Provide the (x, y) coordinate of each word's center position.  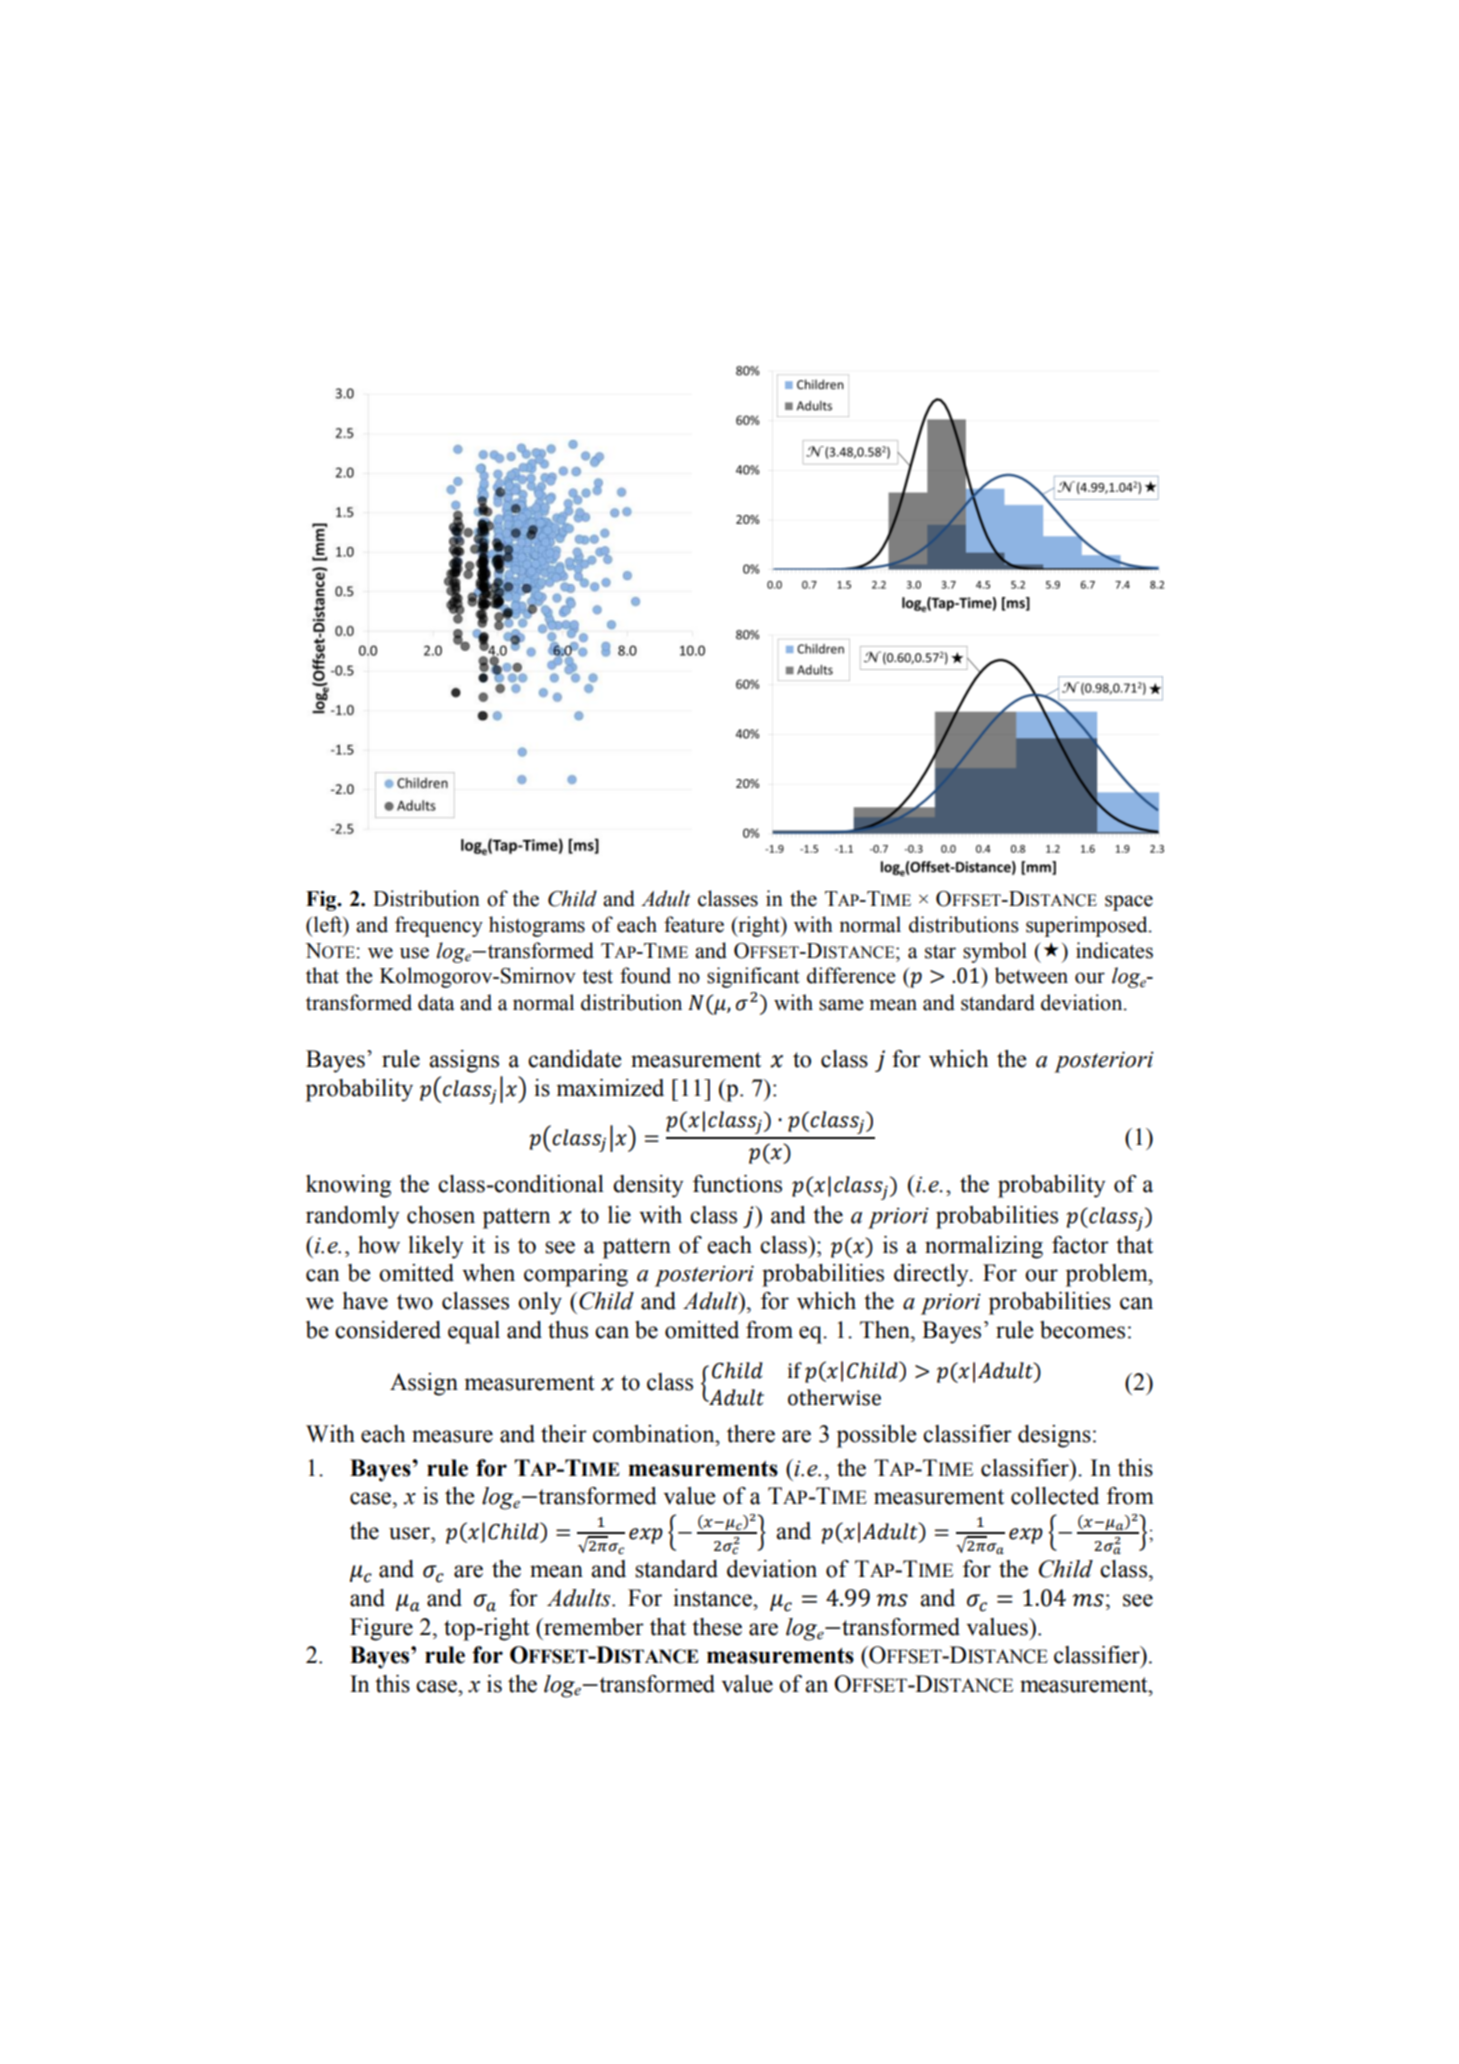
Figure (381, 1629)
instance (713, 1598)
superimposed (1088, 926)
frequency (439, 926)
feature (694, 924)
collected (1055, 1496)
